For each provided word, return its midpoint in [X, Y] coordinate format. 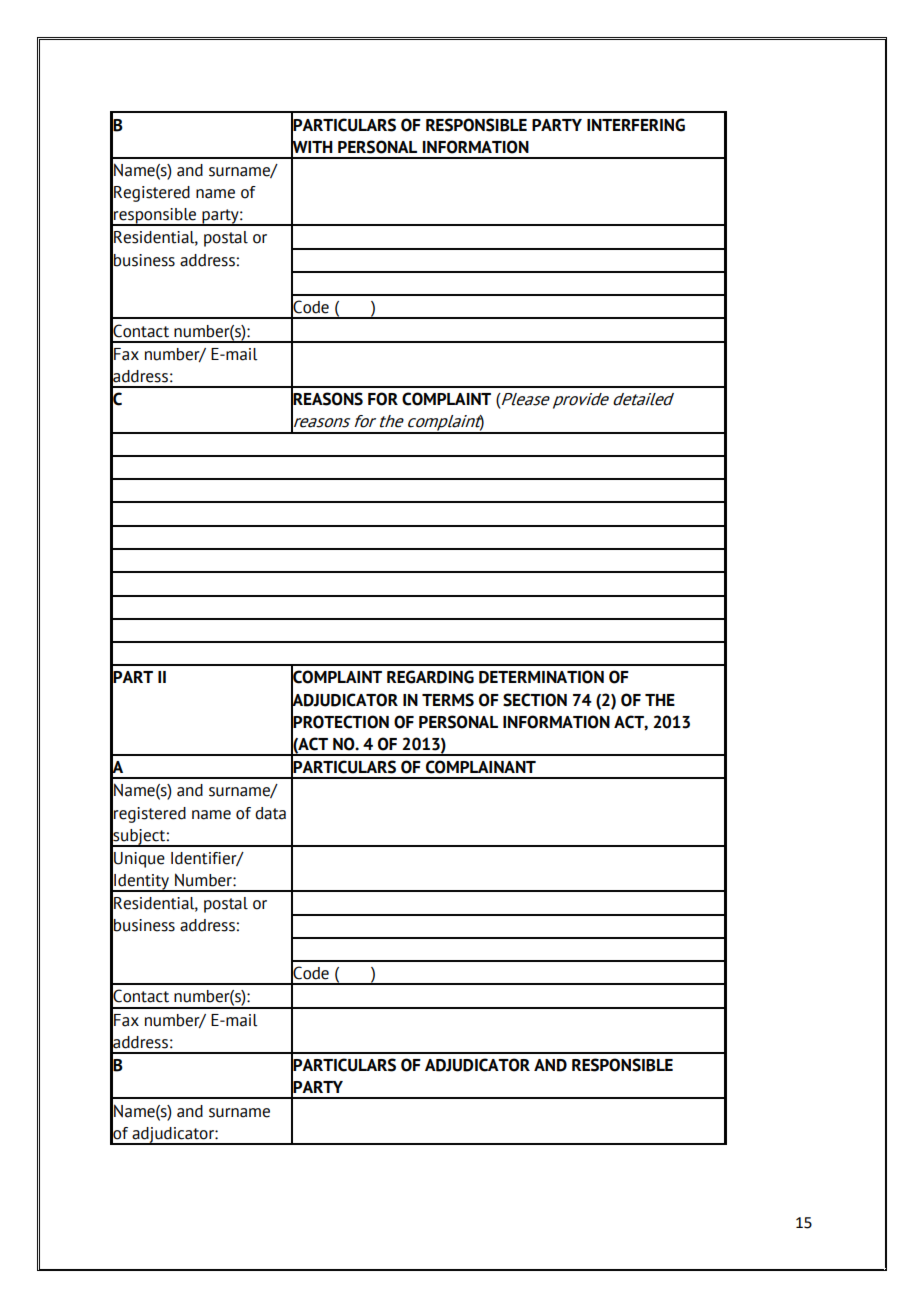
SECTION [535, 700]
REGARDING [430, 677]
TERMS [448, 700]
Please [525, 399]
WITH [312, 146]
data [270, 813]
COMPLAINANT [481, 767]
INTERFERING [636, 125]
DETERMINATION [541, 677]
